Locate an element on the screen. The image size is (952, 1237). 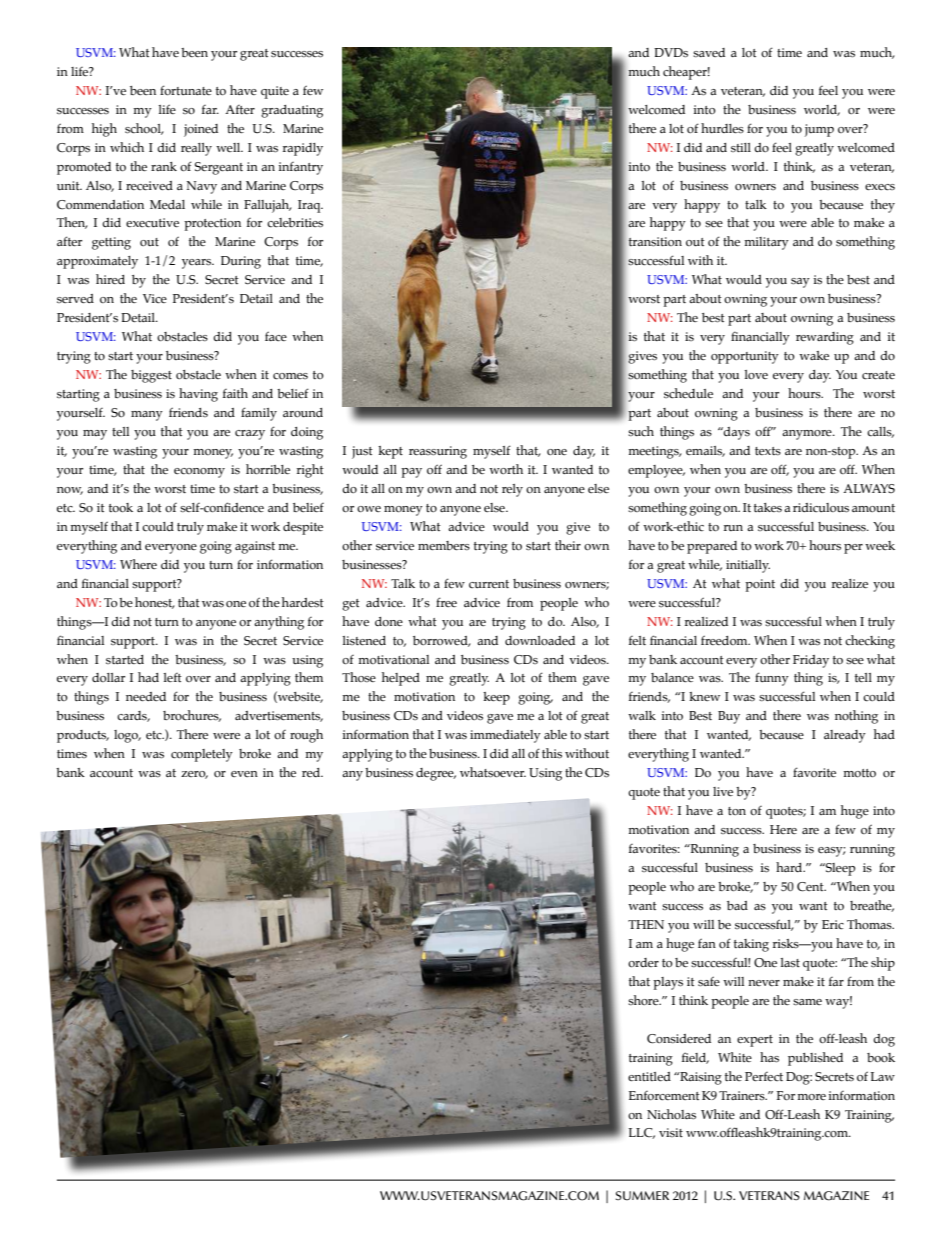
jump is located at coordinates (819, 130).
